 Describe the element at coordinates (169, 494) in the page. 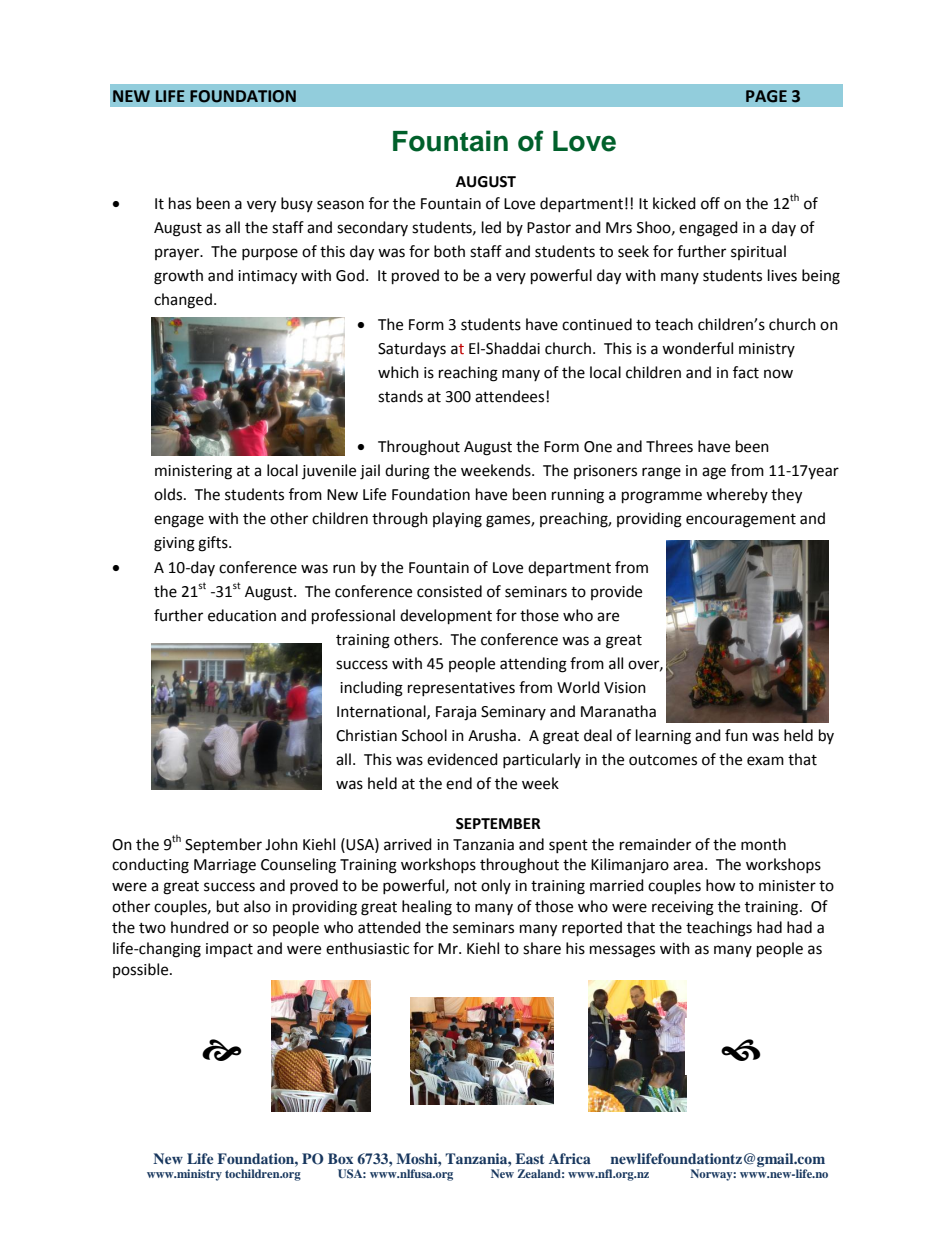

I see `olds` at that location.
